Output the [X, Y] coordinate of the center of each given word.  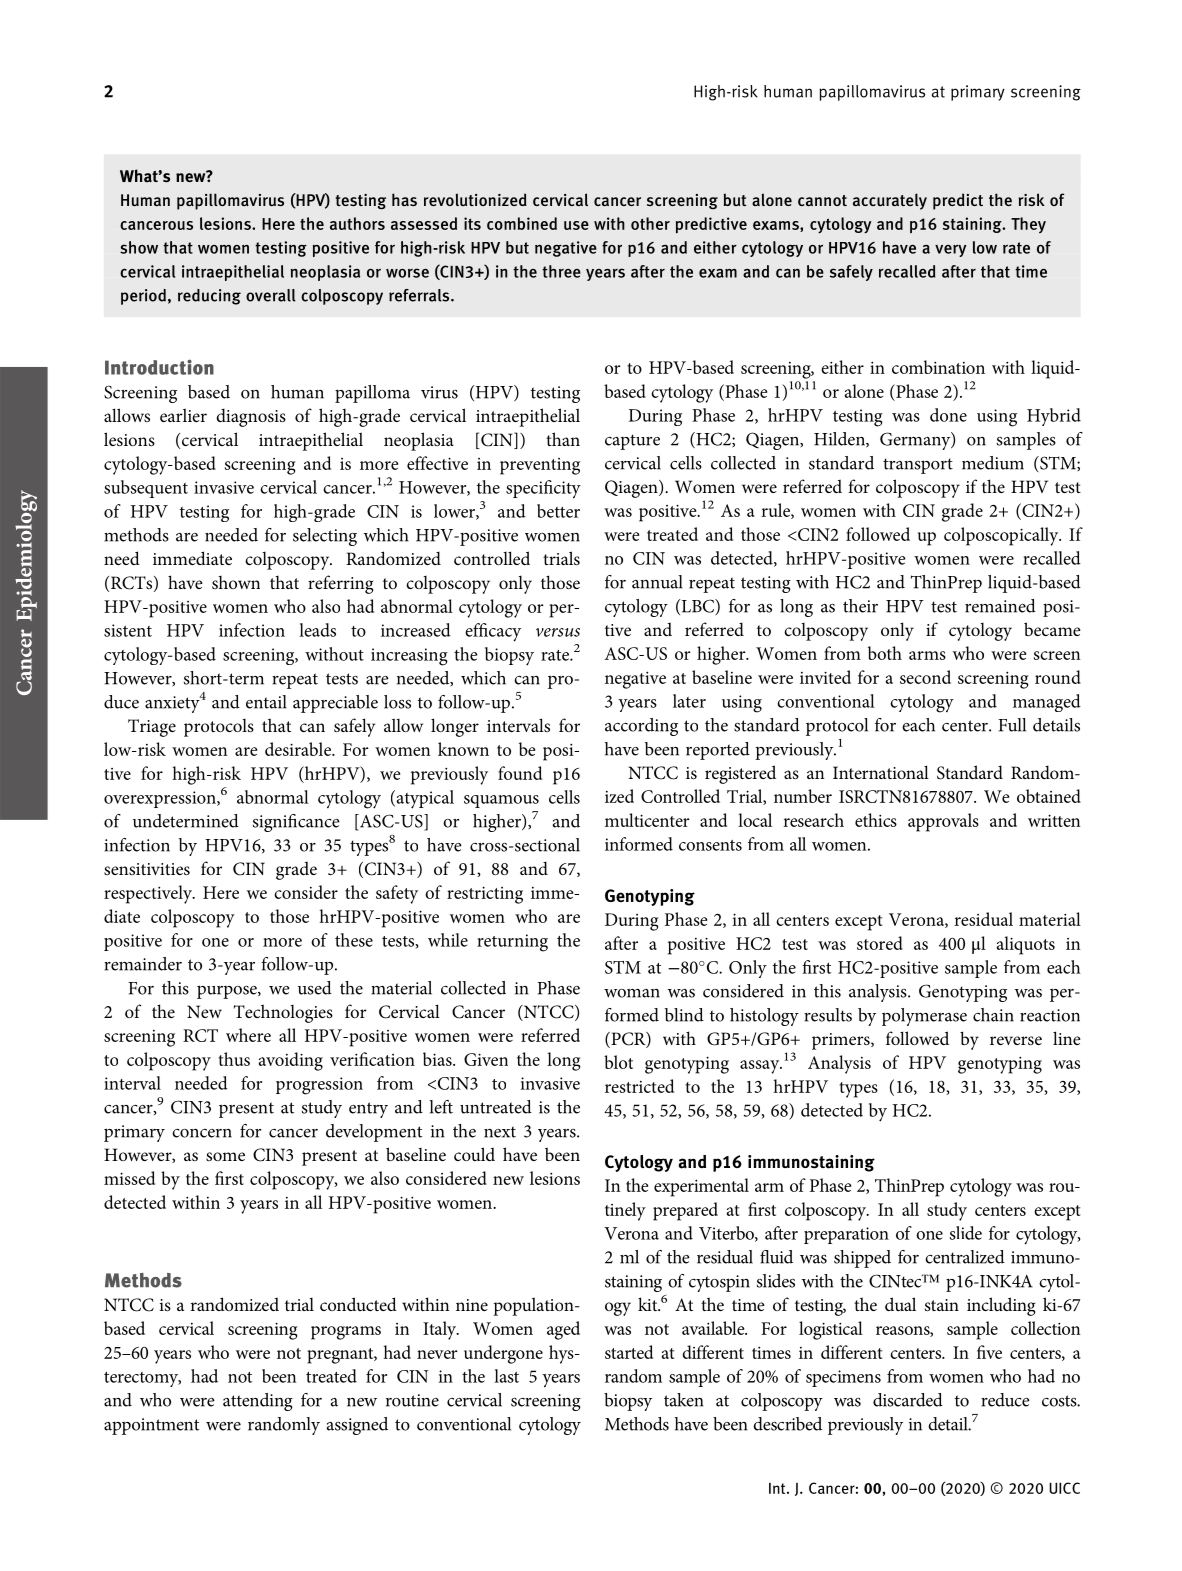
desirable [299, 749]
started [629, 1352]
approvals [943, 822]
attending [258, 1402]
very [951, 250]
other [650, 223]
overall [271, 295]
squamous [501, 801]
